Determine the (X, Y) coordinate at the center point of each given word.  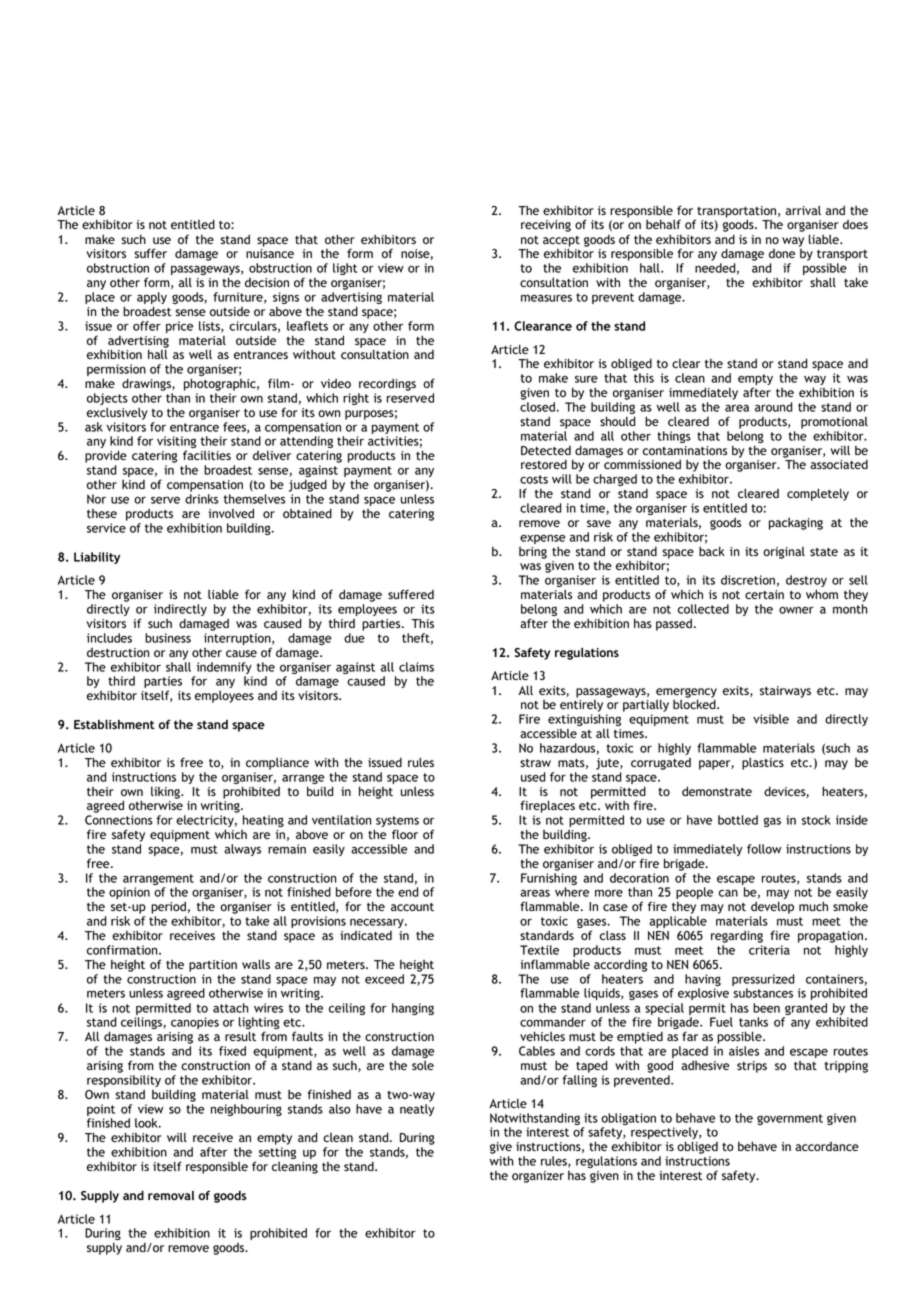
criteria (769, 950)
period (168, 909)
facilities (207, 455)
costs (534, 479)
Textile (539, 950)
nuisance (270, 253)
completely (818, 494)
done (782, 253)
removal (171, 1195)
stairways (785, 692)
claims (416, 667)
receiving (546, 226)
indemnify (223, 669)
